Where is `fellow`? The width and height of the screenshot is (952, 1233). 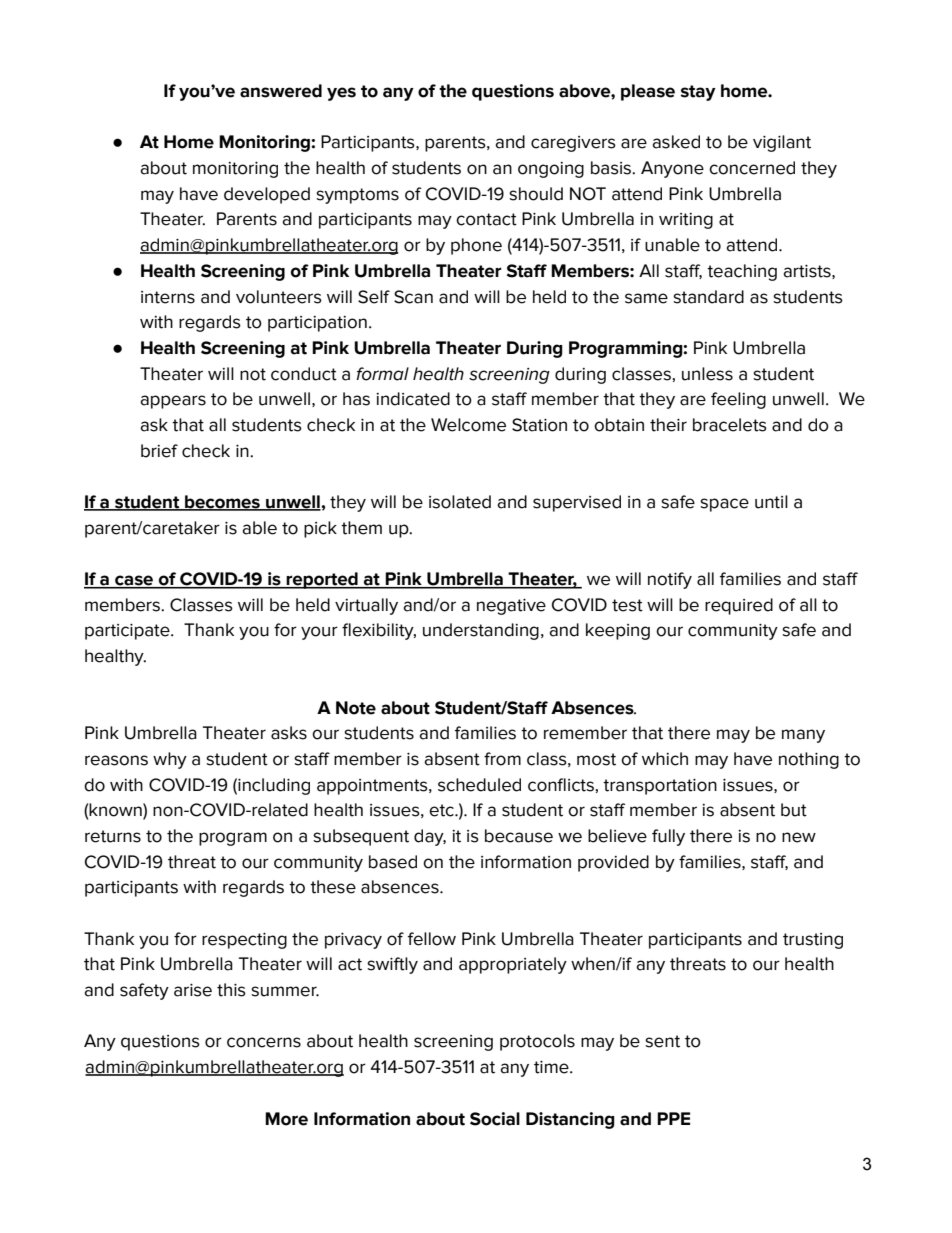
fellow is located at coordinates (432, 939).
